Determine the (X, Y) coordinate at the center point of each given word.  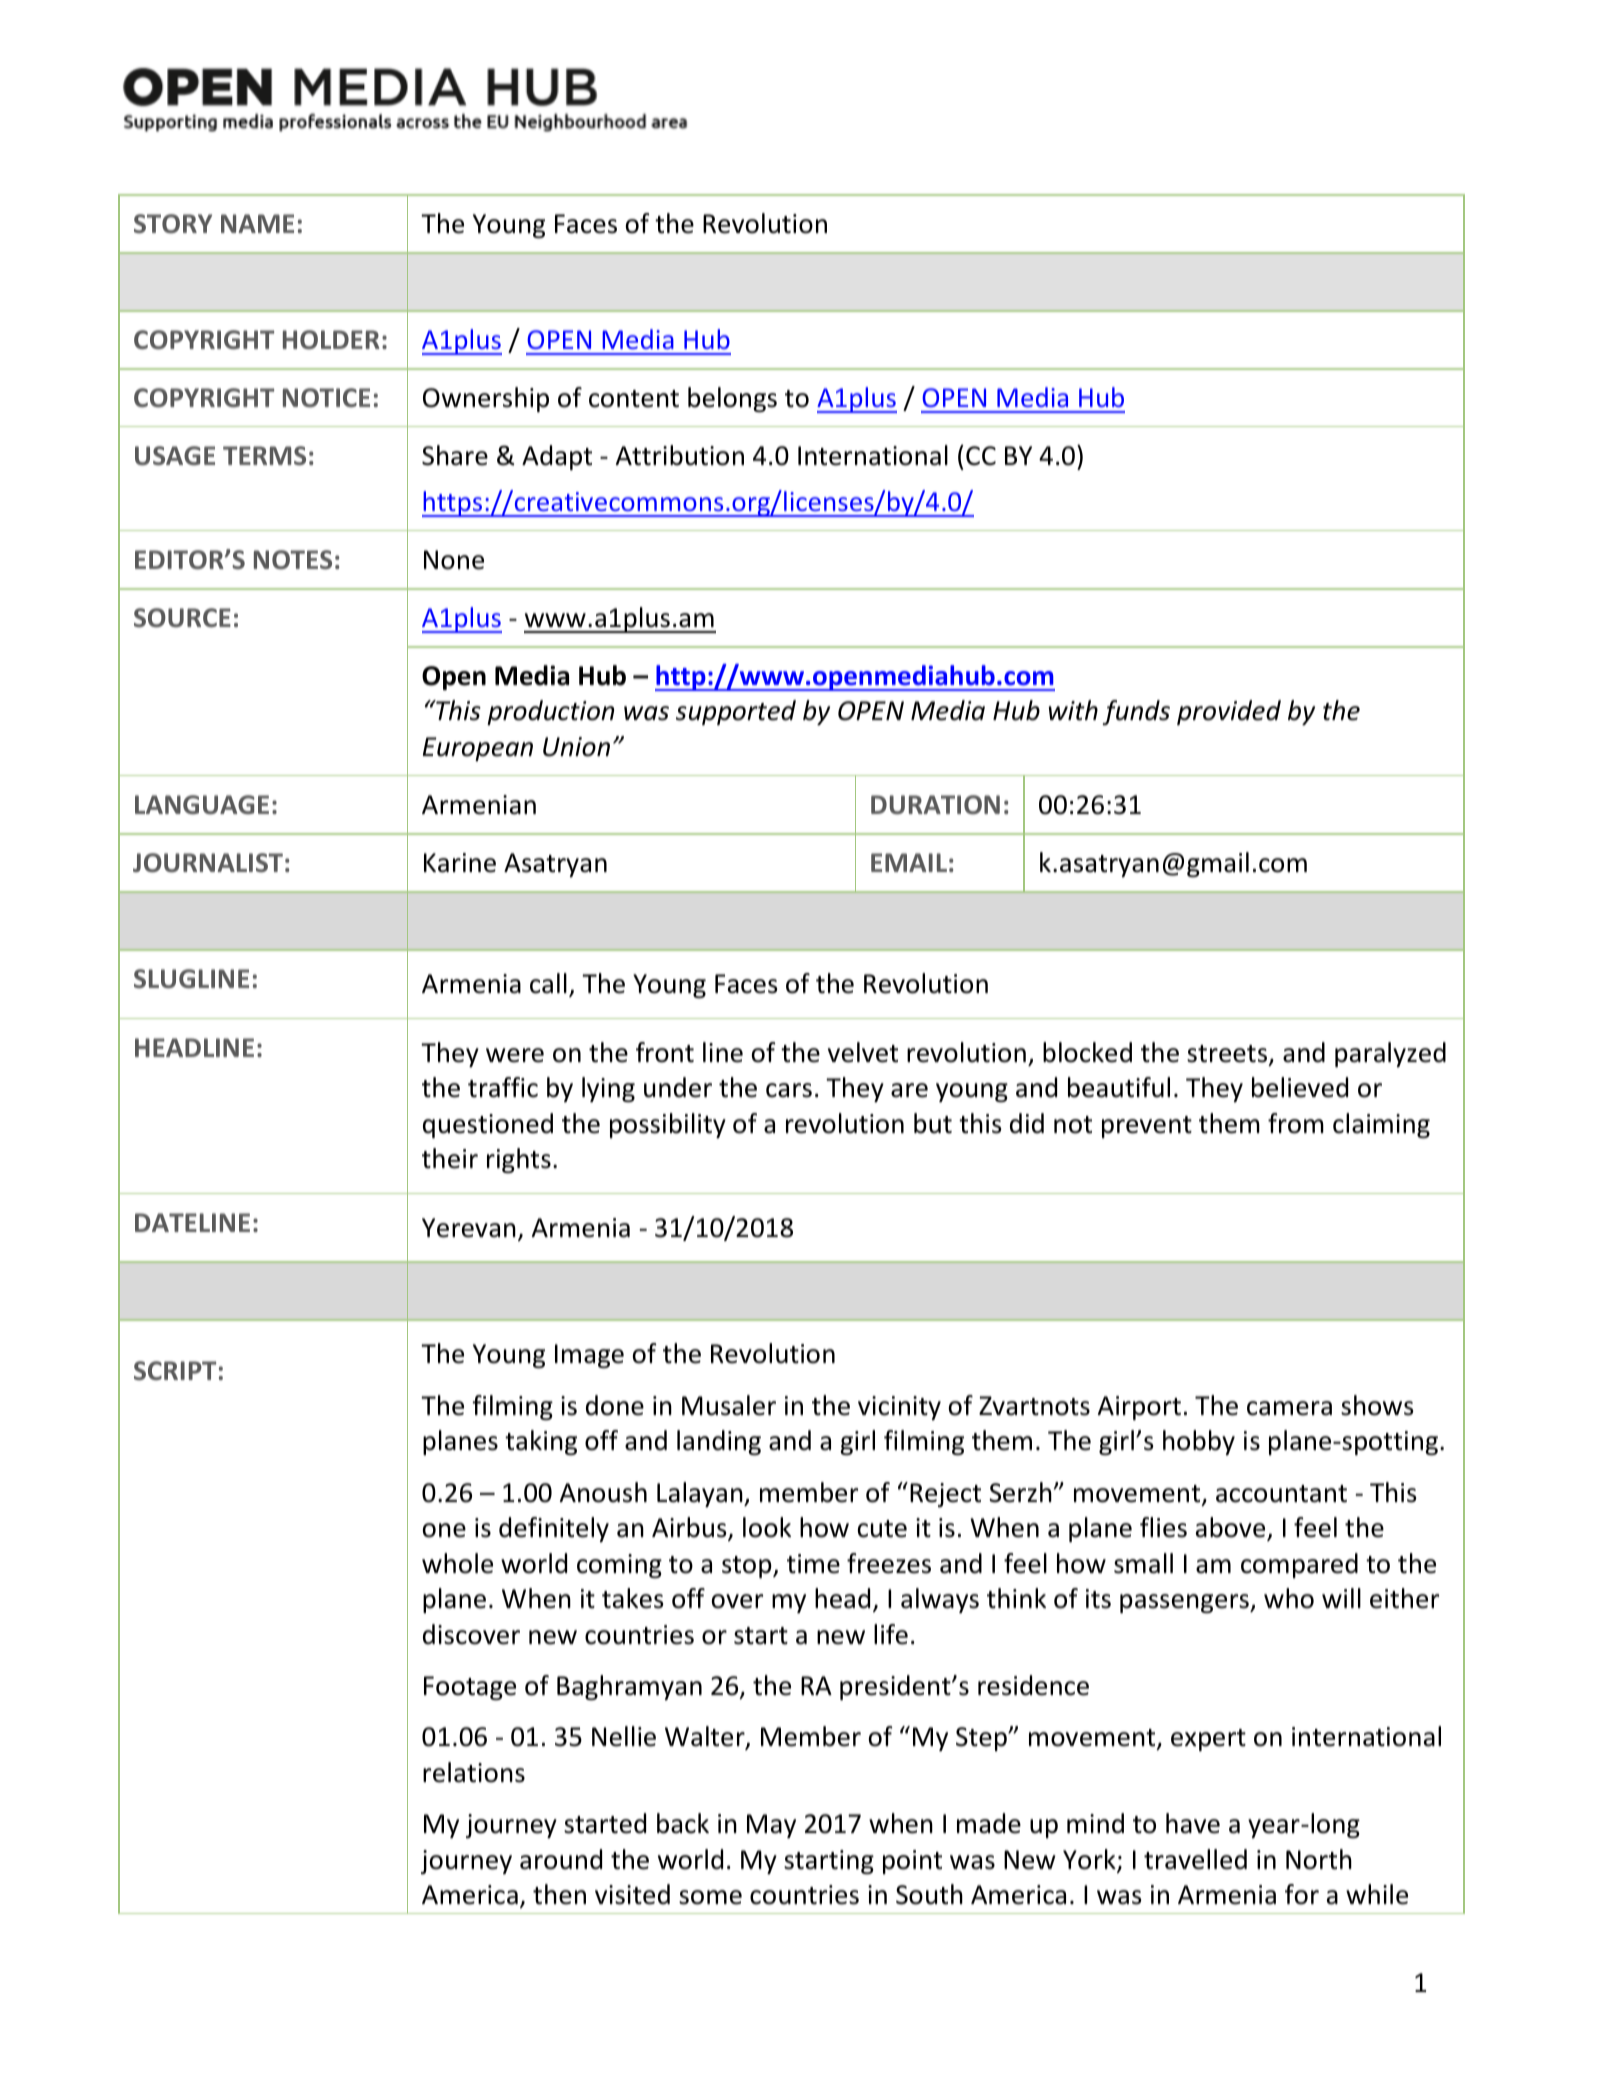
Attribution (680, 455)
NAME (257, 223)
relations (474, 1772)
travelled (1195, 1859)
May (771, 1826)
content (634, 399)
